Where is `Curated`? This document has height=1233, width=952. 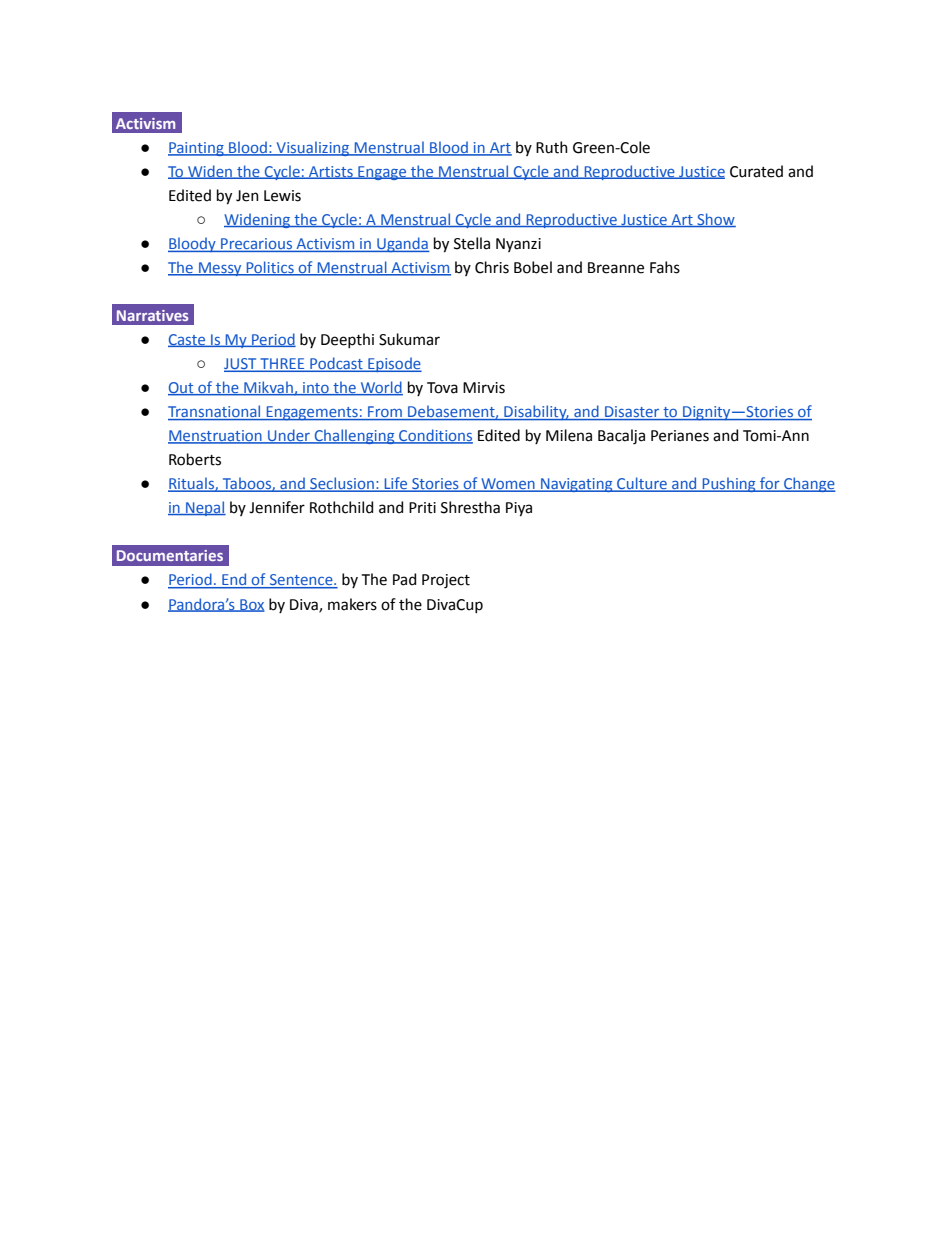
Curated is located at coordinates (756, 171).
